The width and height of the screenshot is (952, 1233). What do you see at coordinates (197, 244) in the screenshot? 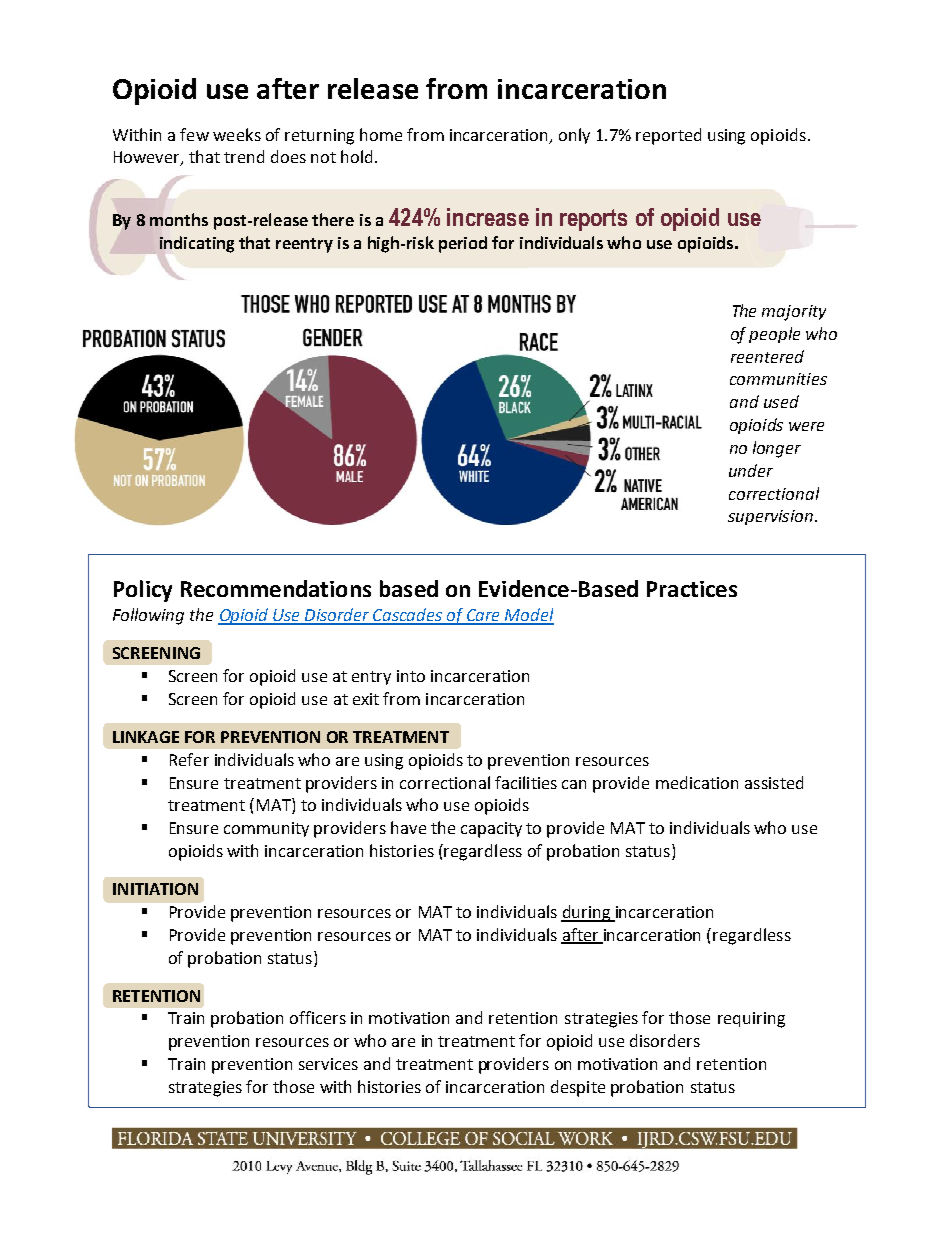
I see `indicating` at bounding box center [197, 244].
